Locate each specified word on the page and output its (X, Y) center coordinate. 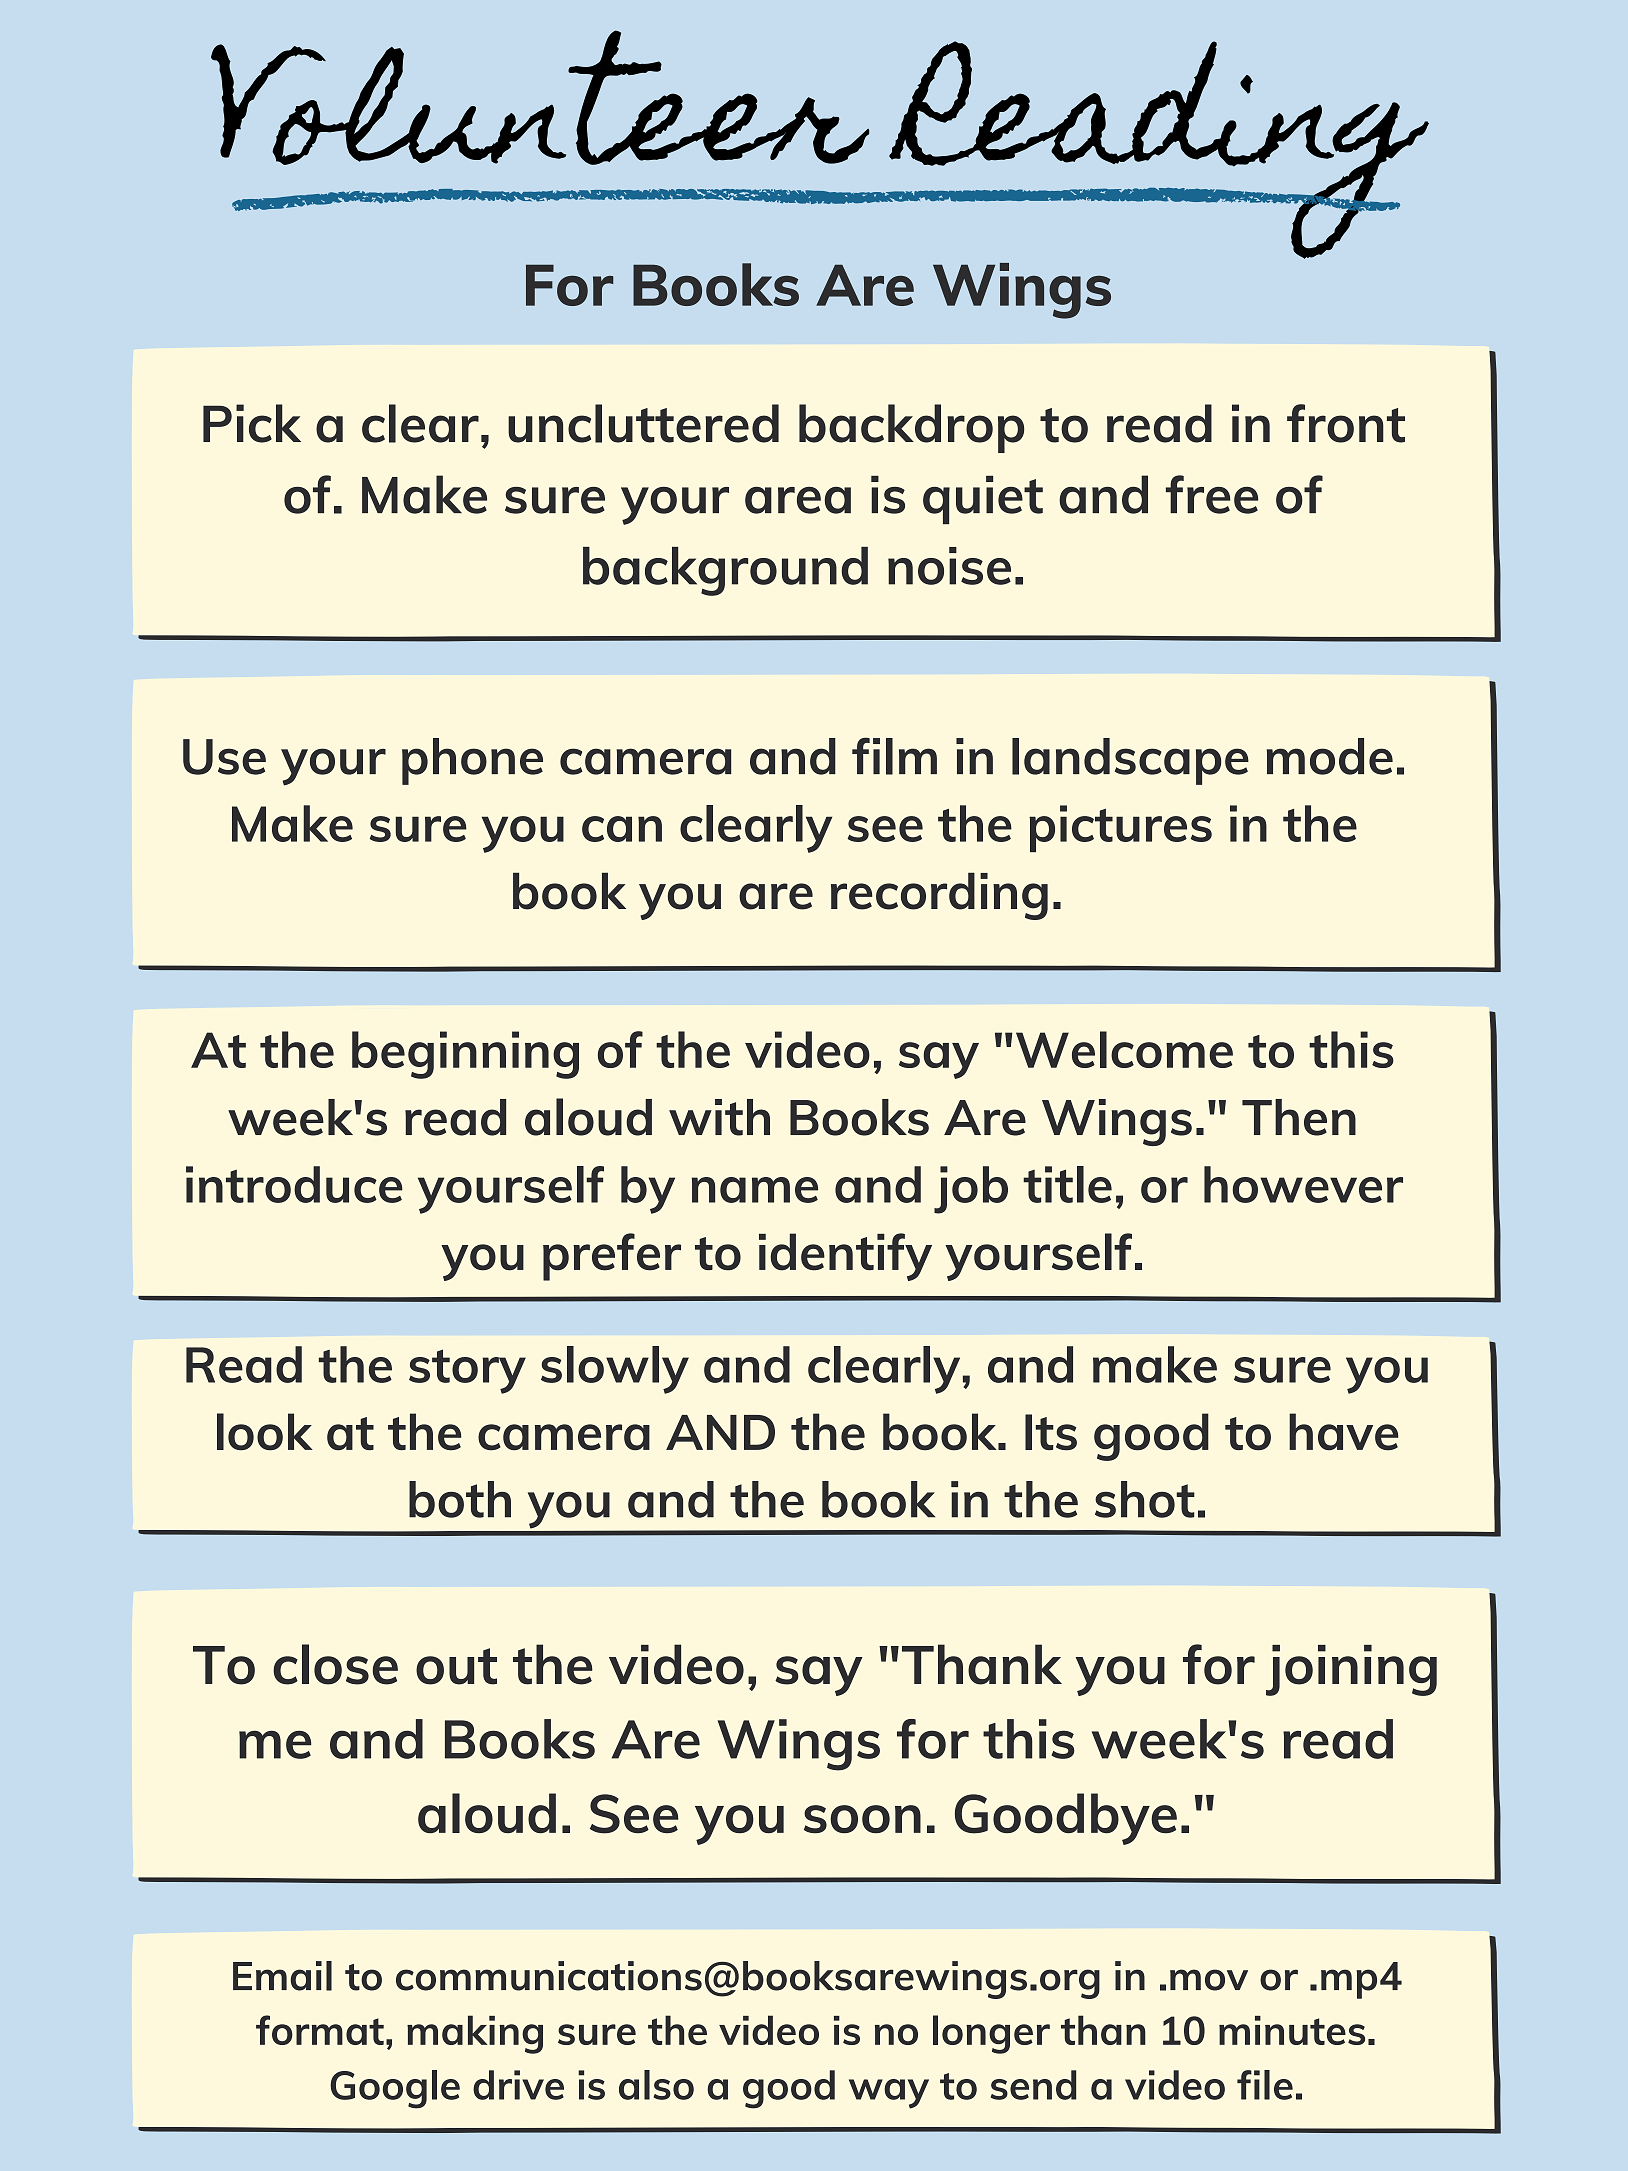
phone (472, 761)
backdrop (912, 428)
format (320, 2030)
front (1346, 423)
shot (1145, 1499)
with (719, 1117)
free (1212, 494)
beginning (465, 1055)
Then (1299, 1117)
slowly (615, 1370)
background (725, 571)
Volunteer (540, 97)
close (335, 1664)
